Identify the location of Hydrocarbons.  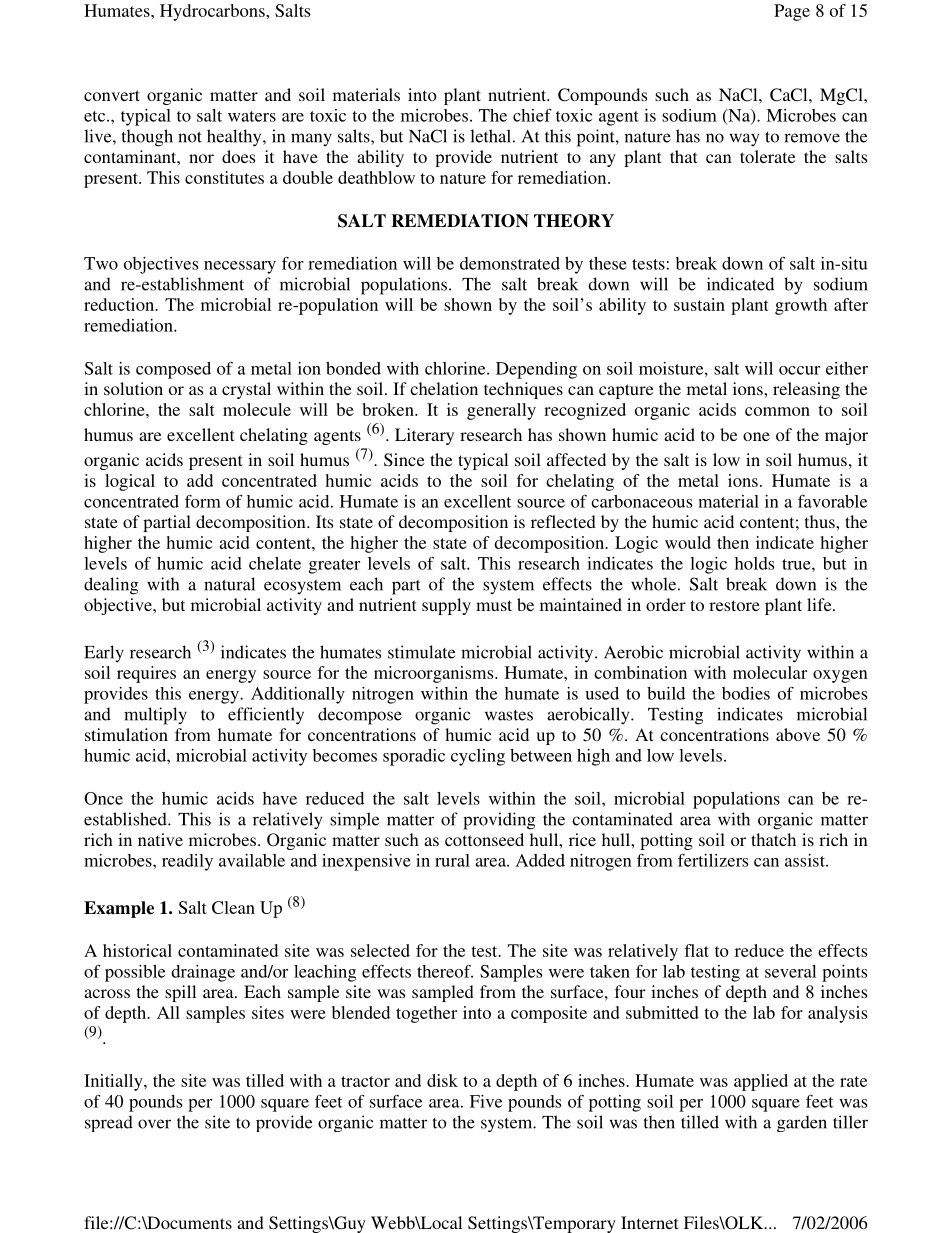
(213, 12).
